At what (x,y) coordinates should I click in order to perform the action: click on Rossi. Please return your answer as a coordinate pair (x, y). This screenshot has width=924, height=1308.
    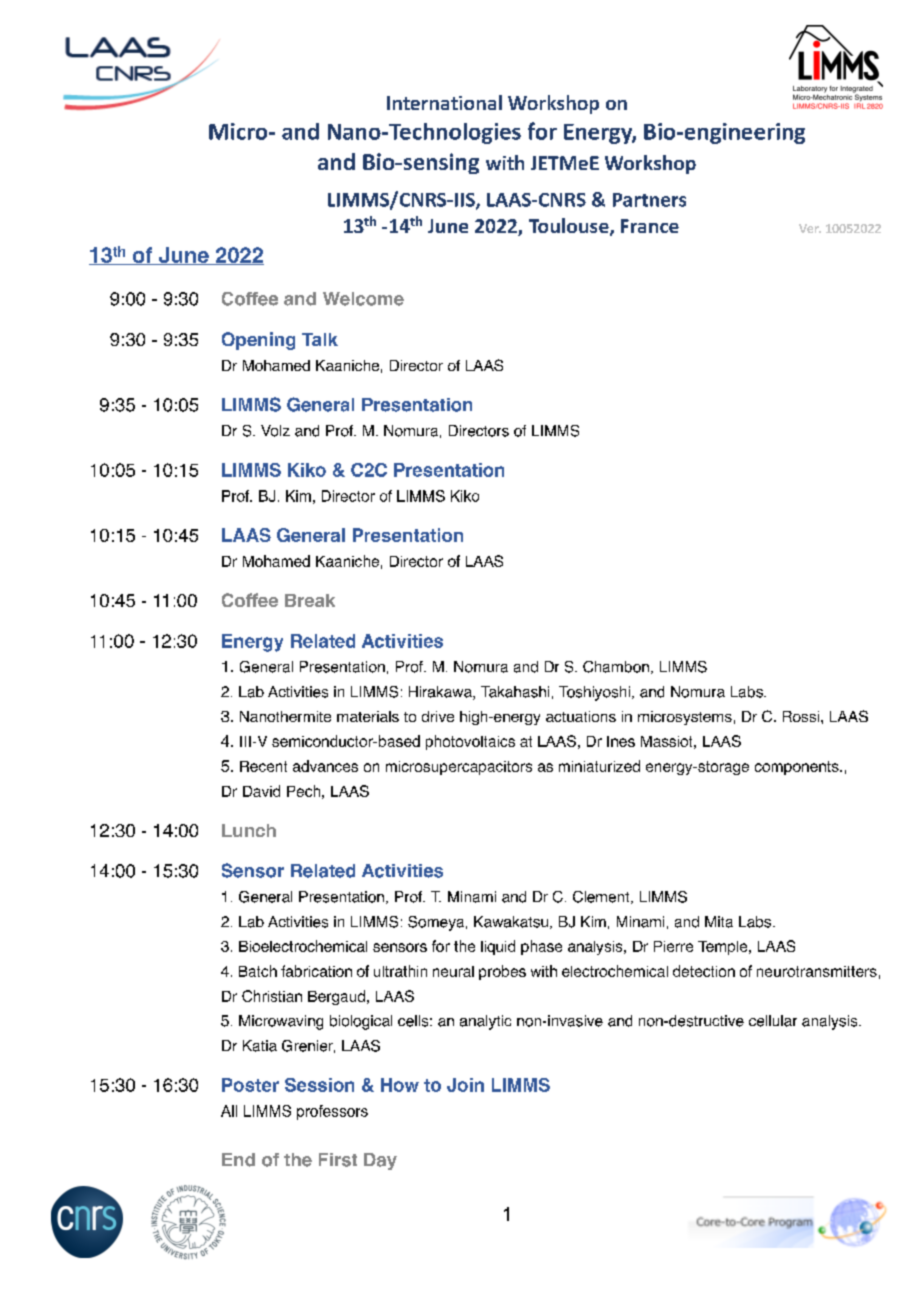
    Looking at the image, I should click on (802, 716).
